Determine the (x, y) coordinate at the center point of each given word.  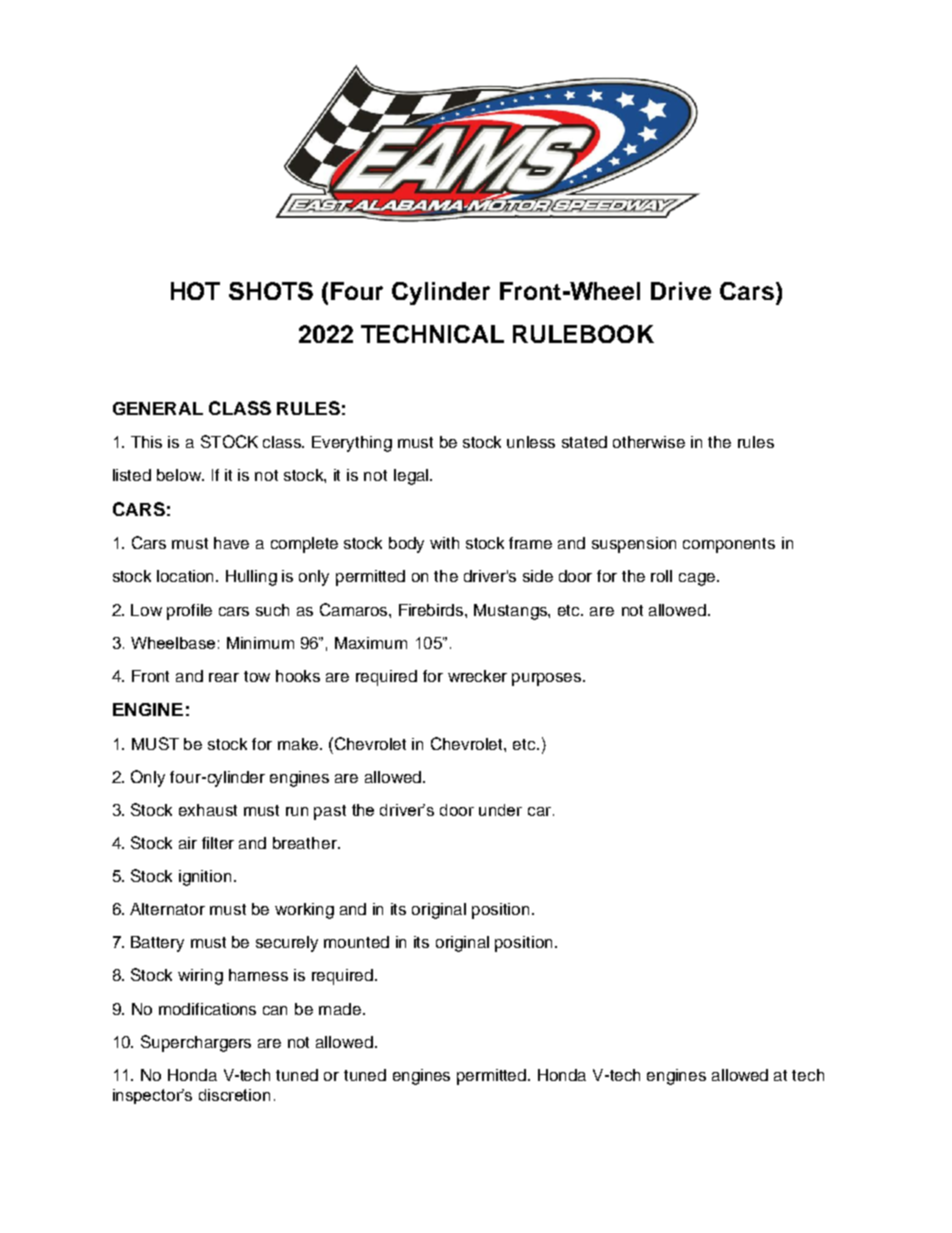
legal (411, 477)
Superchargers (196, 1043)
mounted (356, 942)
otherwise (649, 442)
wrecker (477, 676)
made (340, 1009)
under (500, 810)
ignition (205, 878)
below (180, 475)
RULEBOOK (583, 334)
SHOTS (271, 291)
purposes (548, 679)
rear (224, 677)
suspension (634, 545)
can (275, 1010)
